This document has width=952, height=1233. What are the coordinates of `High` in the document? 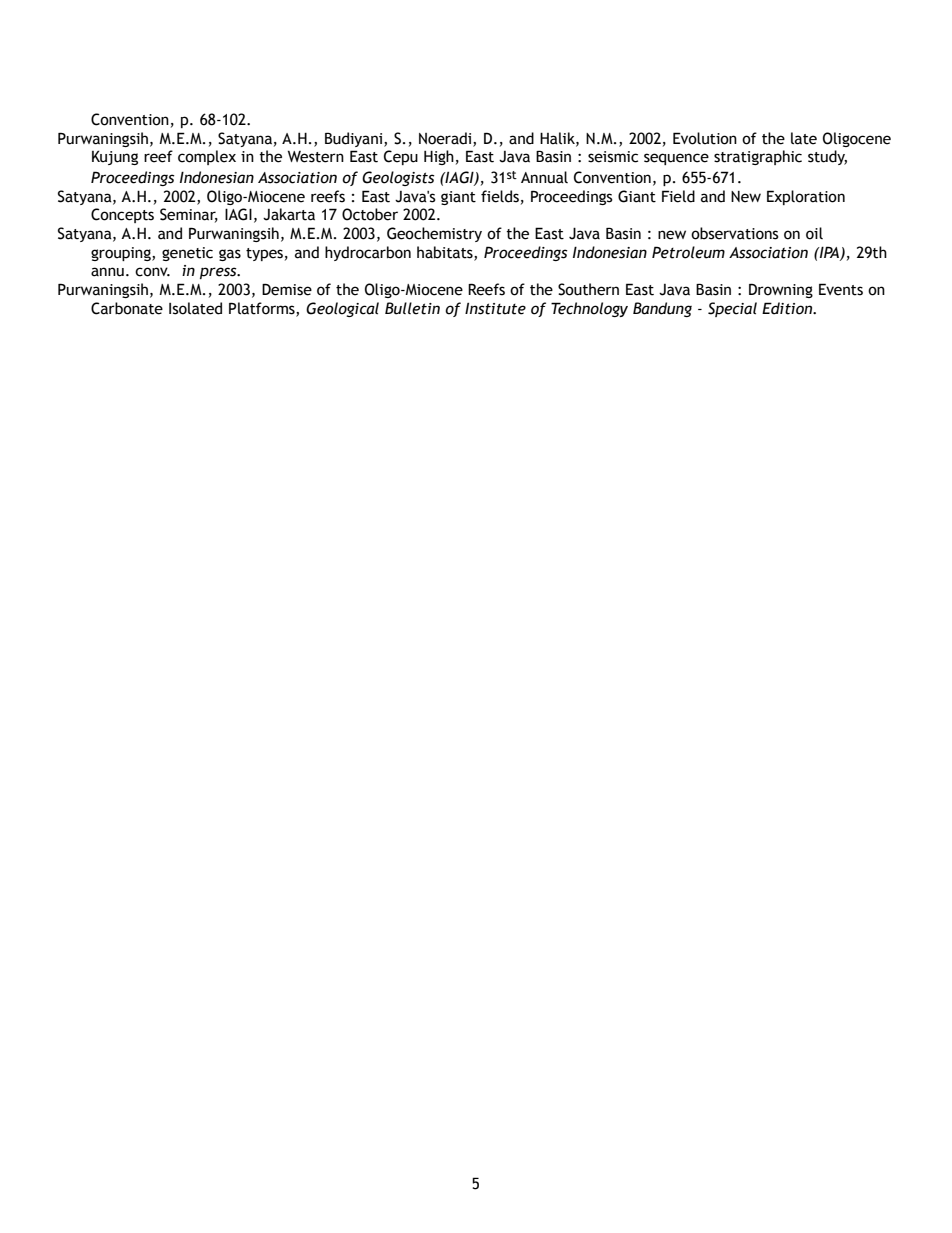 It's located at (439, 157).
